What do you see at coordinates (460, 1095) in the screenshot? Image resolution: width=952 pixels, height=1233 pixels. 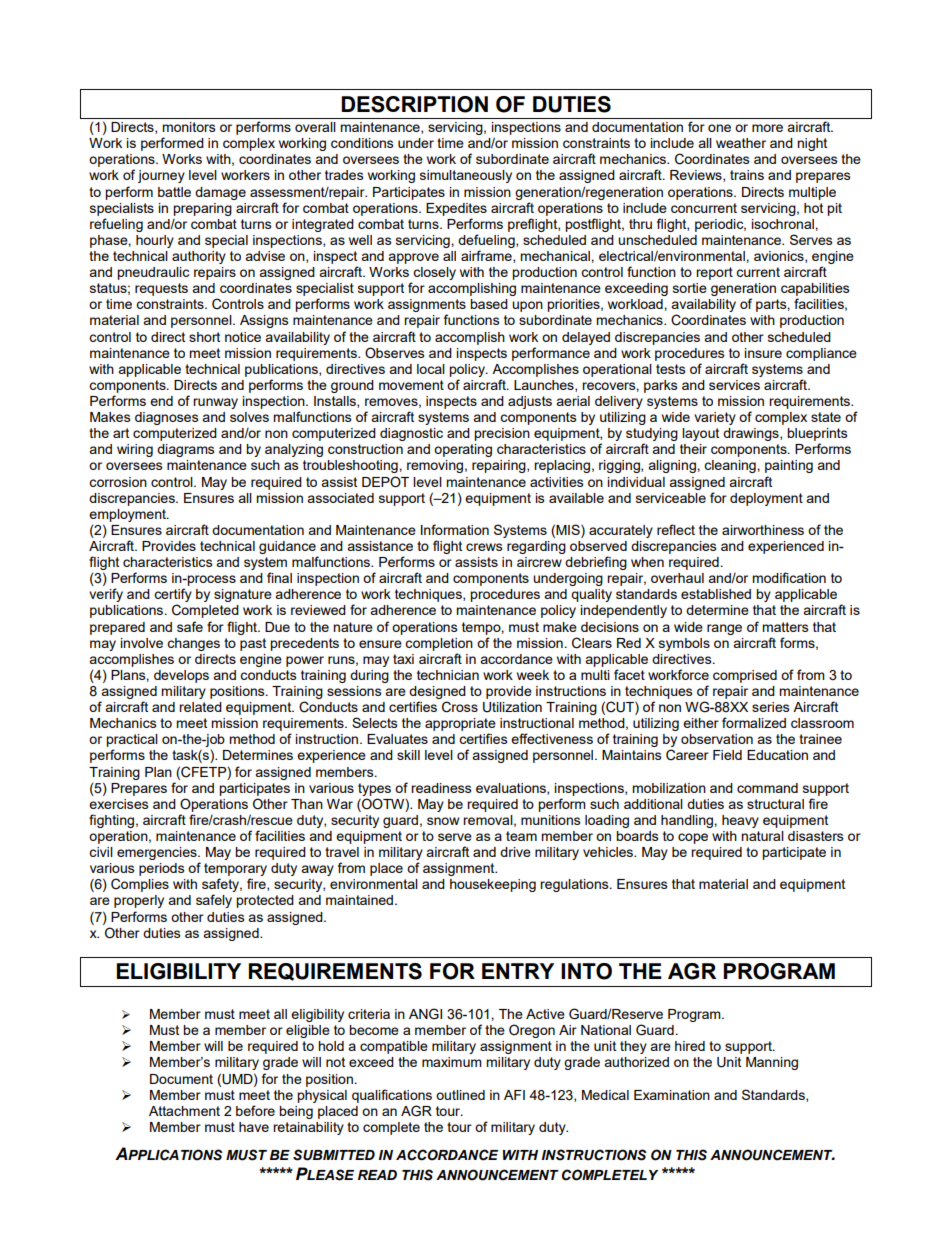 I see `outlined` at bounding box center [460, 1095].
